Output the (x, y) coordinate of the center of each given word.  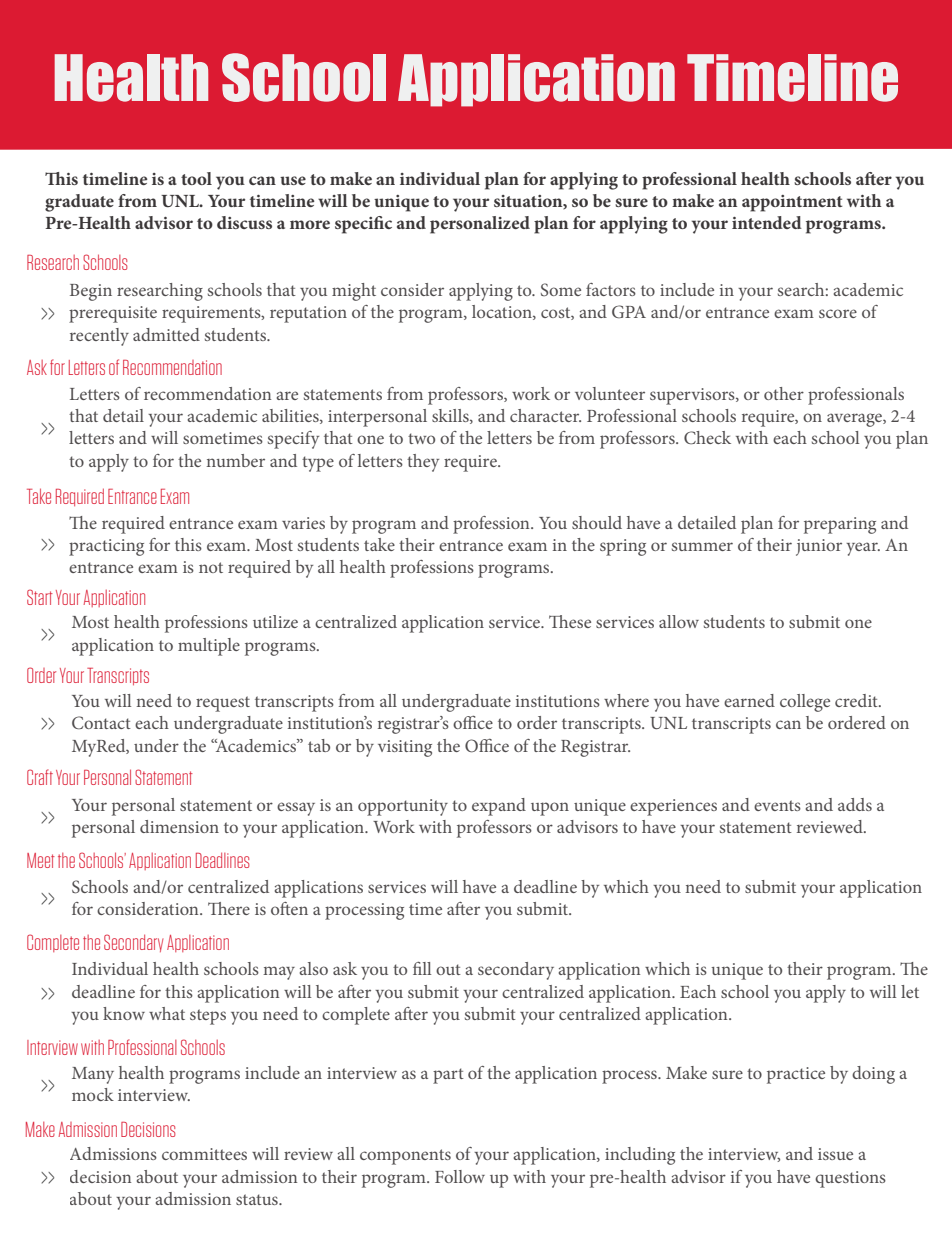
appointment (792, 203)
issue (835, 1154)
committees (204, 1154)
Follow (460, 1176)
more (310, 224)
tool (196, 178)
